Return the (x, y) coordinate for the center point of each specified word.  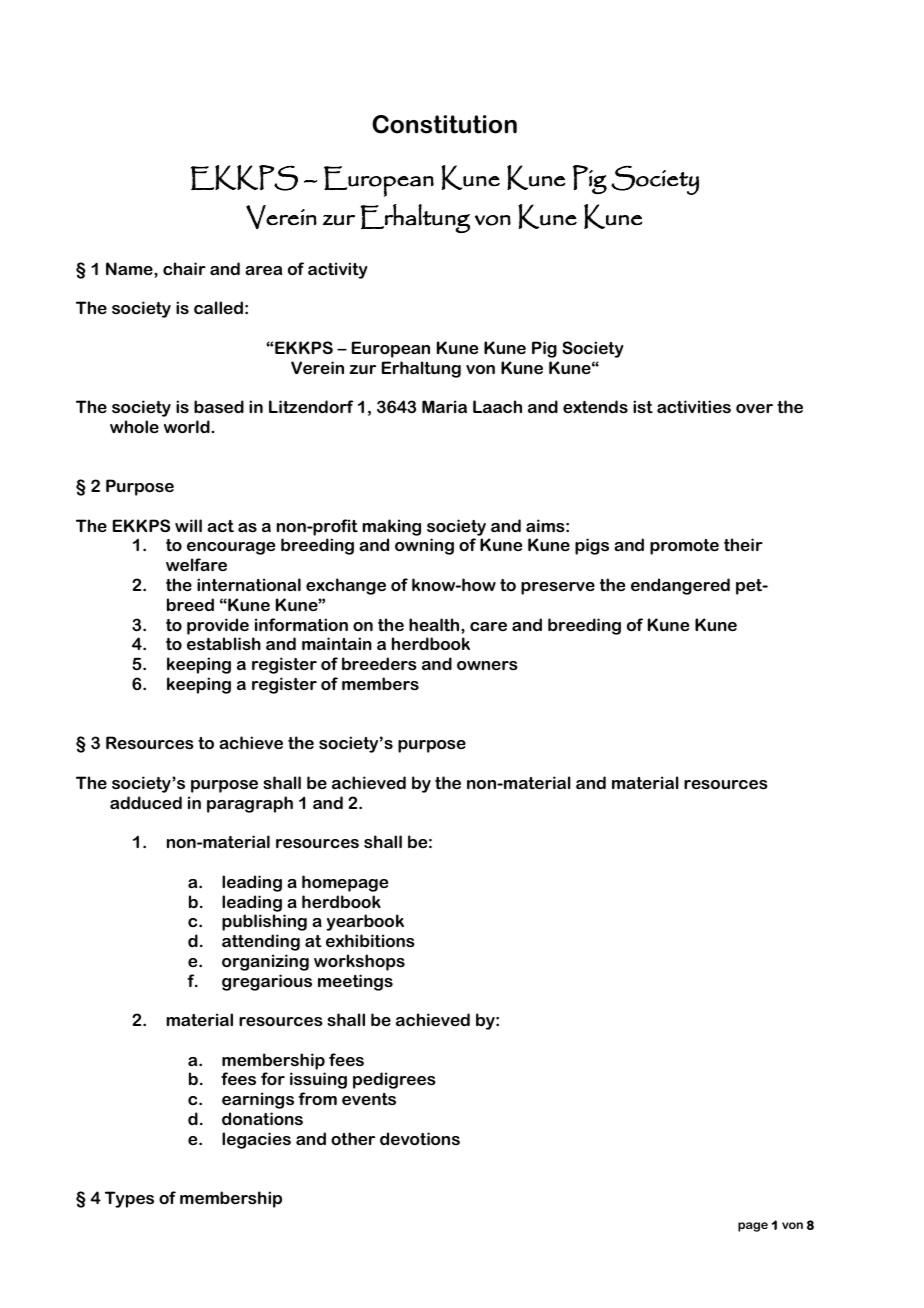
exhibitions (370, 940)
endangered (680, 586)
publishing (264, 922)
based (219, 406)
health (435, 624)
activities (694, 406)
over (754, 408)
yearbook (365, 922)
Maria (444, 406)
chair (184, 268)
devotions (420, 1138)
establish (224, 643)
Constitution (444, 124)
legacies (256, 1140)
